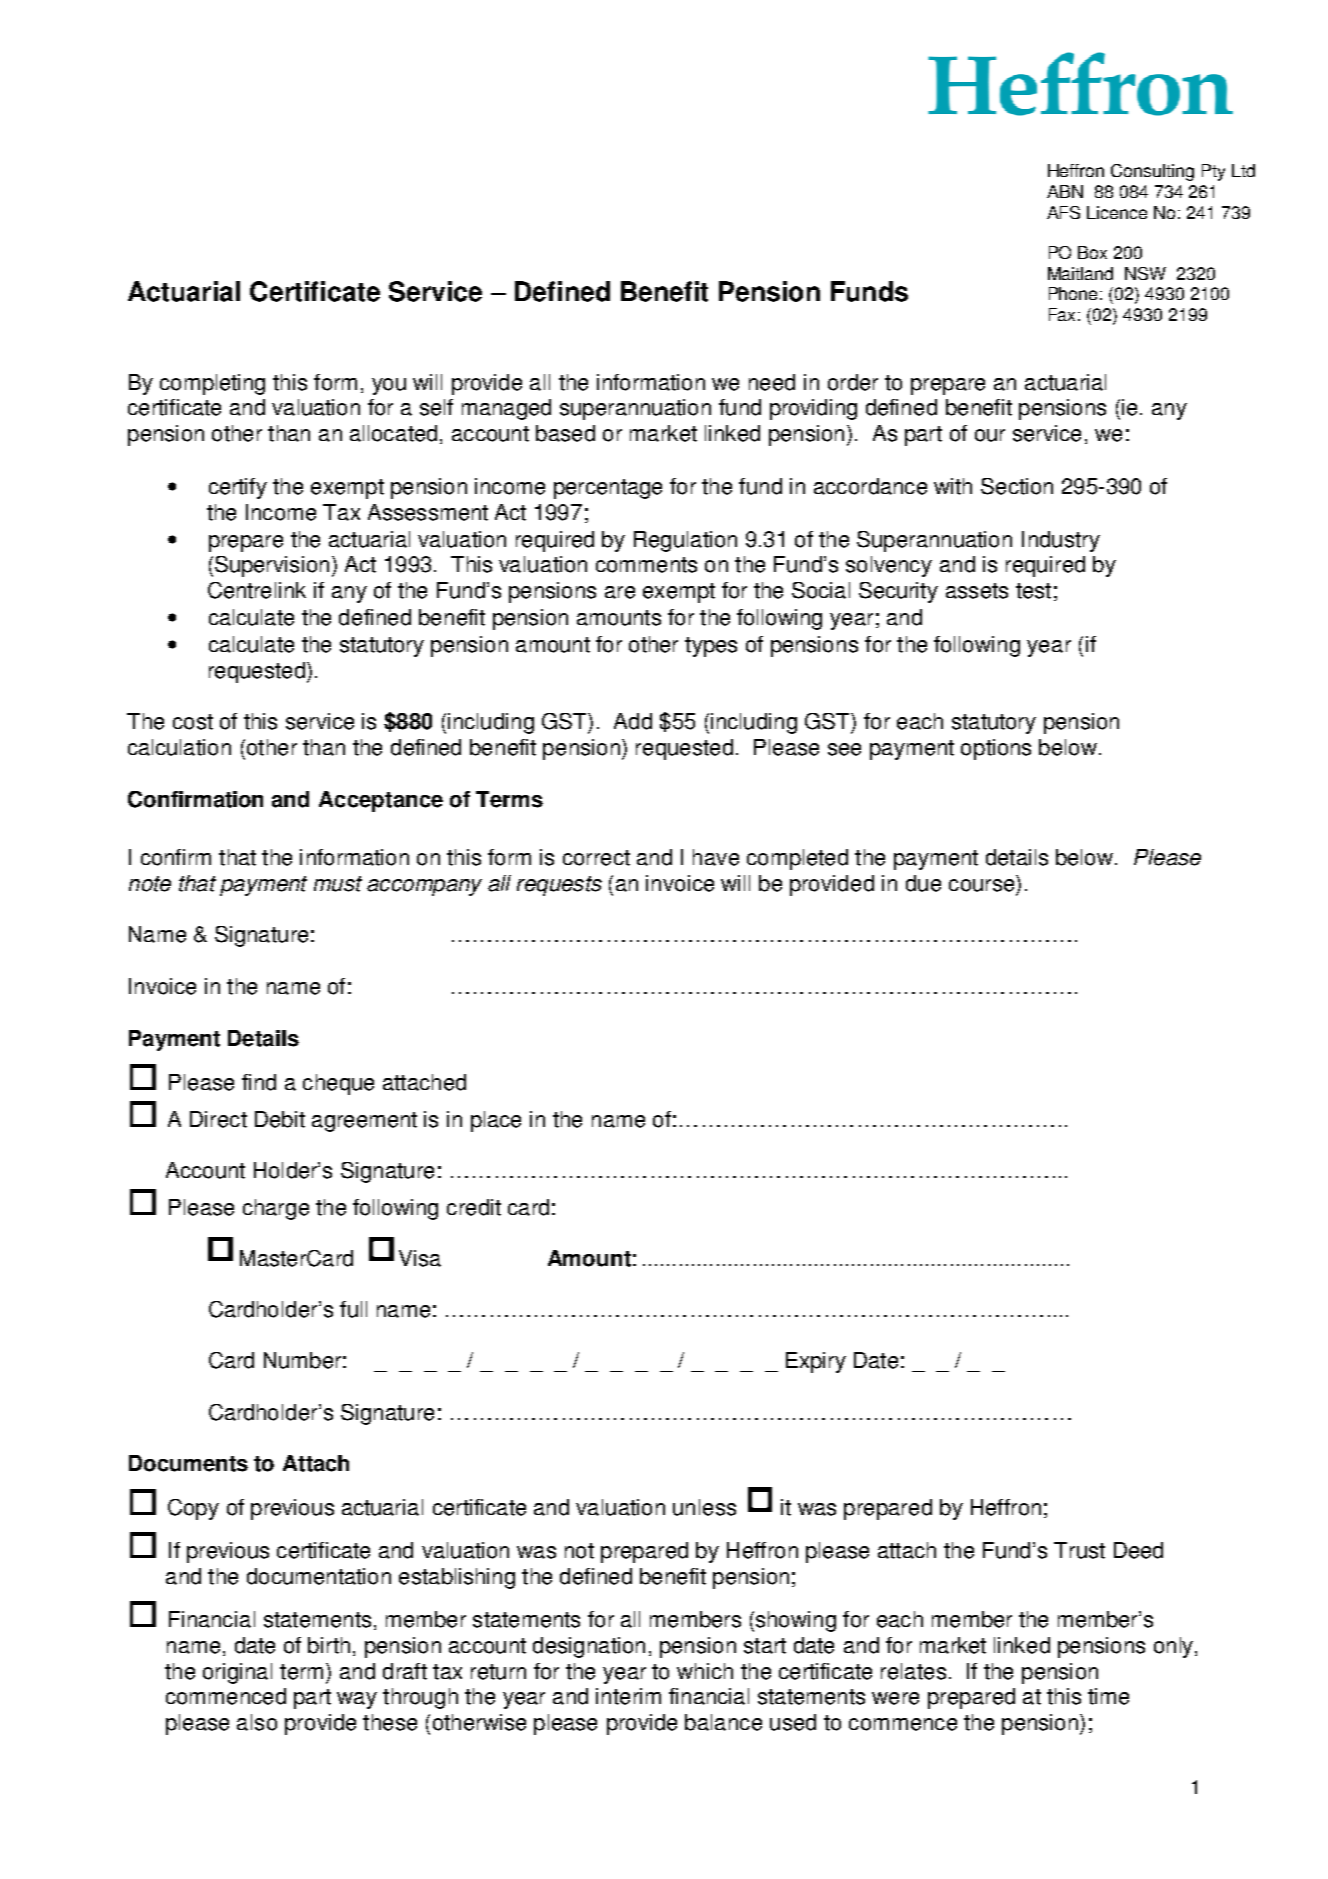  What do you see at coordinates (1117, 212) in the screenshot?
I see `Licence` at bounding box center [1117, 212].
